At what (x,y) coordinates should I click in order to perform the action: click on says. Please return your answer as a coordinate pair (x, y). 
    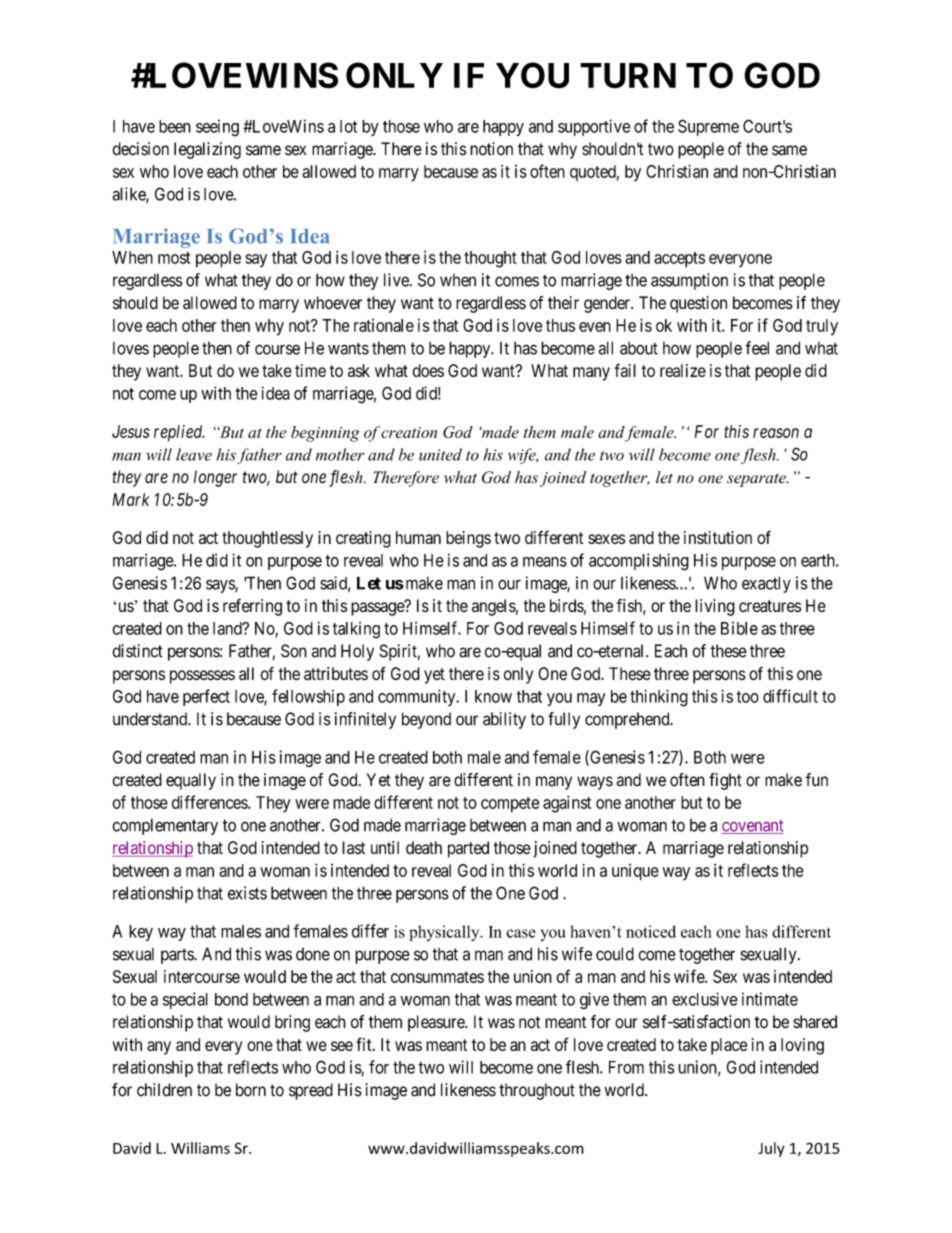
    Looking at the image, I should click on (221, 586).
